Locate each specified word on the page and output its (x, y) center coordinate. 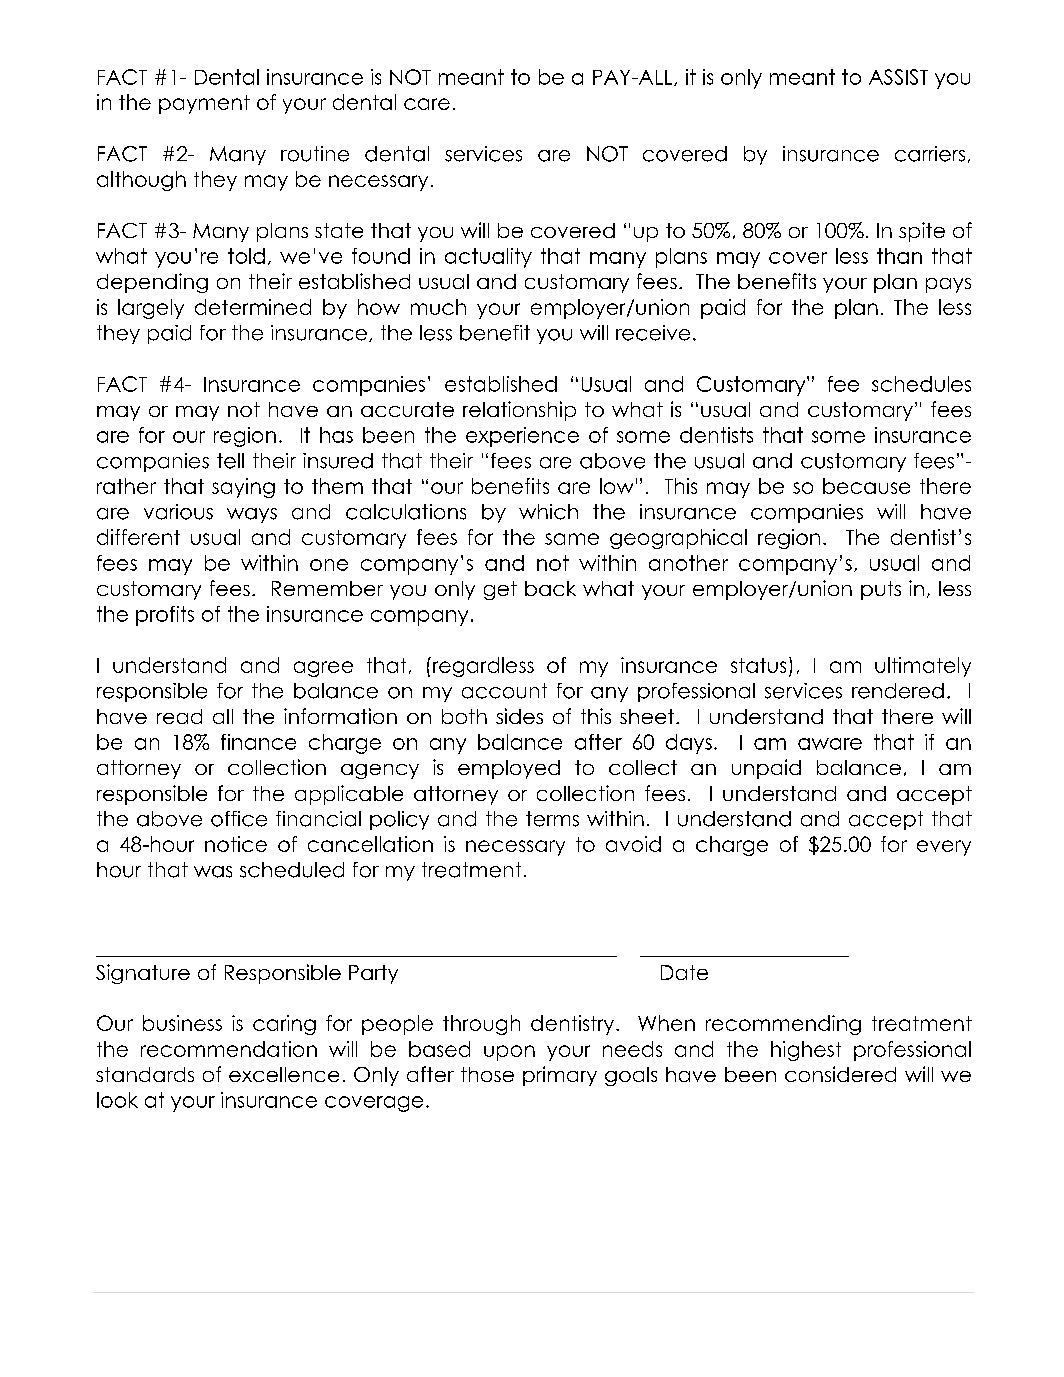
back (550, 588)
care (427, 104)
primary (560, 1076)
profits (165, 616)
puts (881, 590)
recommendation (229, 1049)
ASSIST (898, 77)
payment (204, 104)
